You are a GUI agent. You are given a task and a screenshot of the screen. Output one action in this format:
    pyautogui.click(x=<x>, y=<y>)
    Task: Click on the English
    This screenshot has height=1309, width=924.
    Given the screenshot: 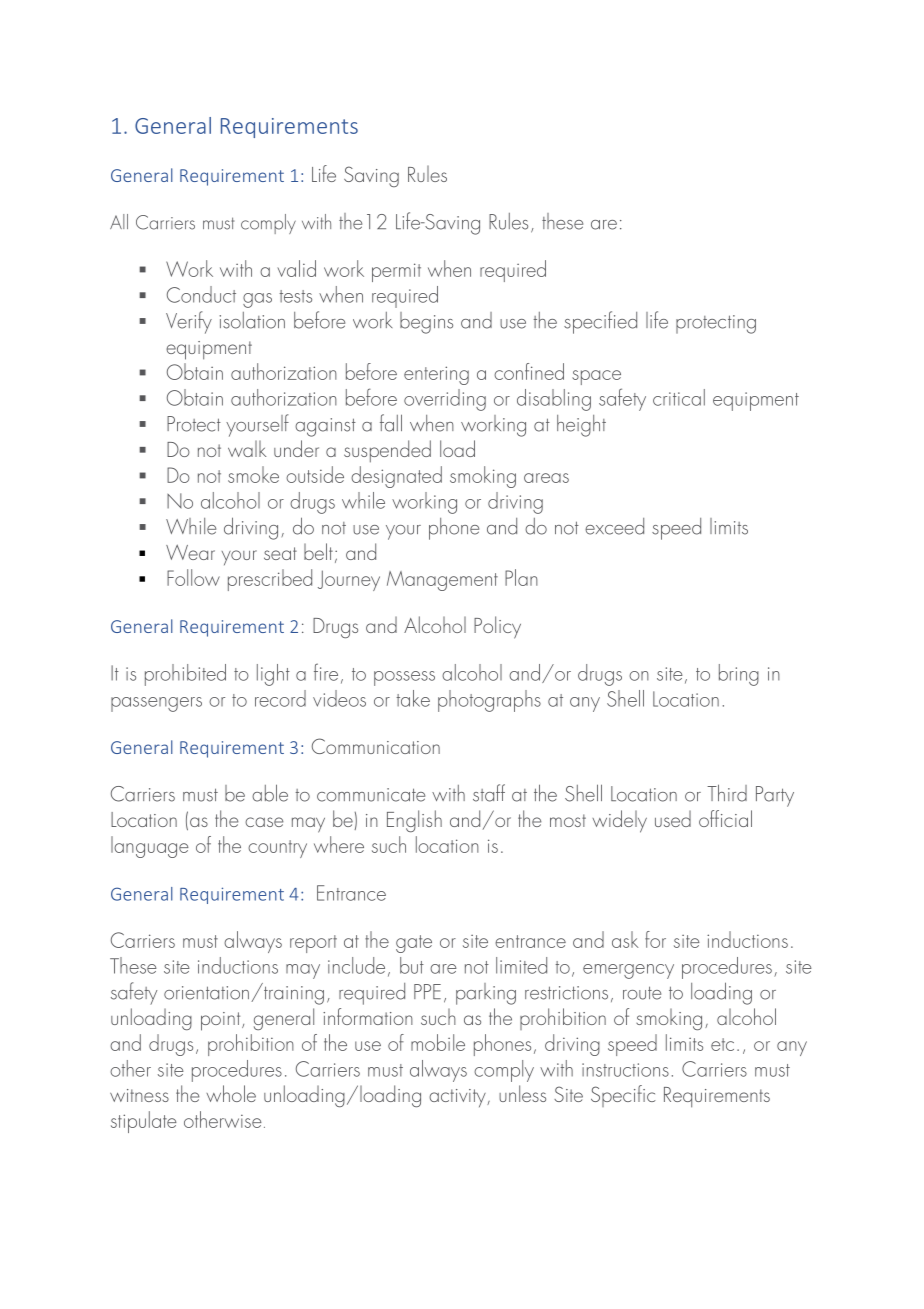 What is the action you would take?
    pyautogui.click(x=414, y=821)
